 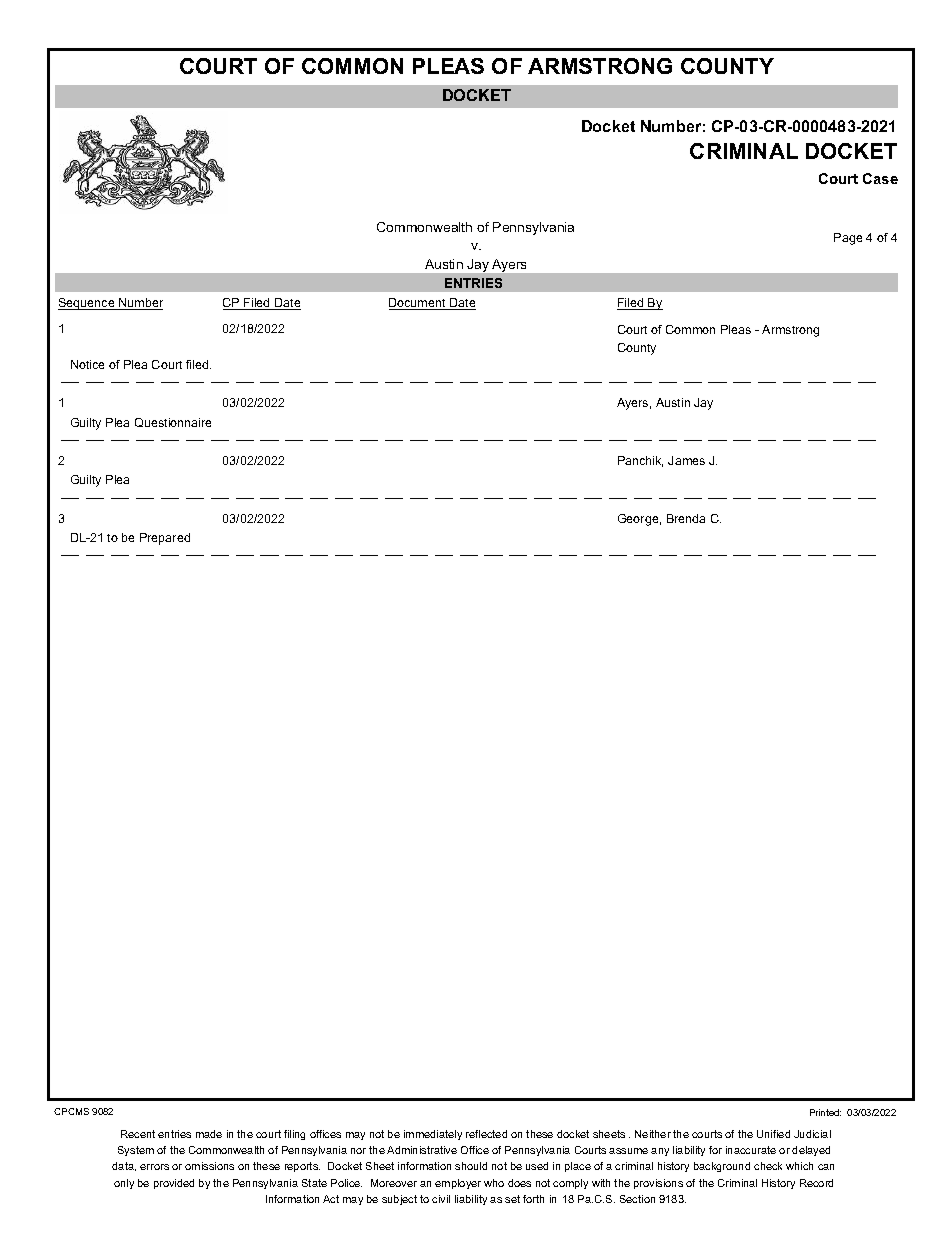 I want to click on Sequence, so click(x=87, y=304).
